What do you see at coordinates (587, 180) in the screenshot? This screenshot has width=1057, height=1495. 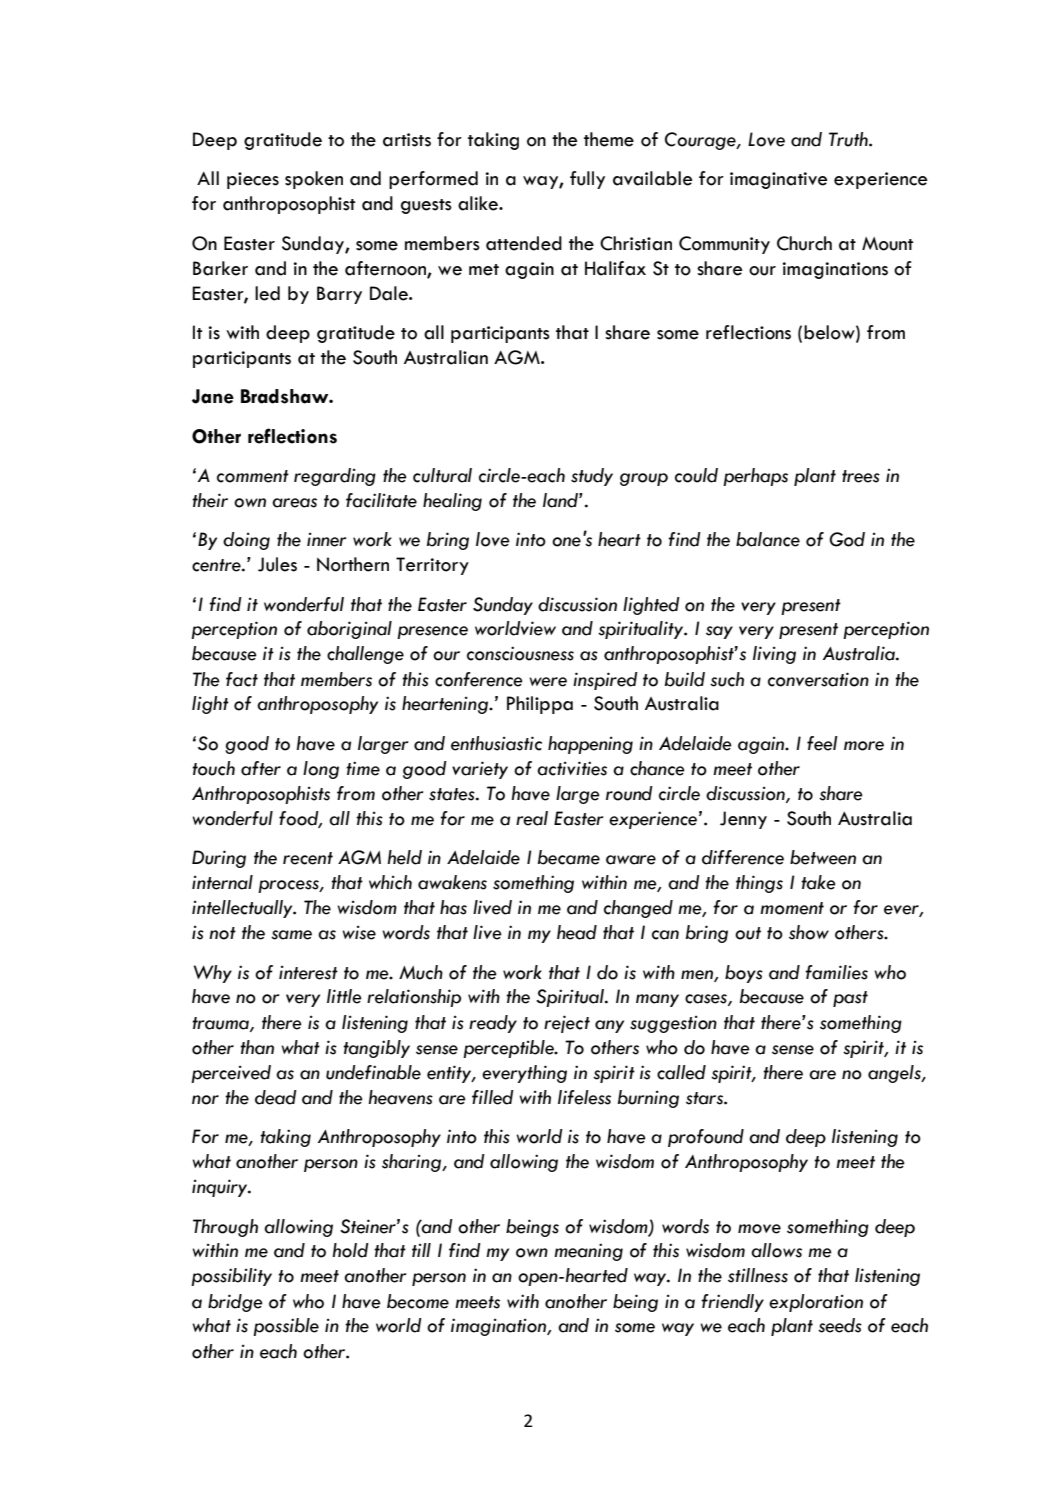 I see `fully` at bounding box center [587, 180].
